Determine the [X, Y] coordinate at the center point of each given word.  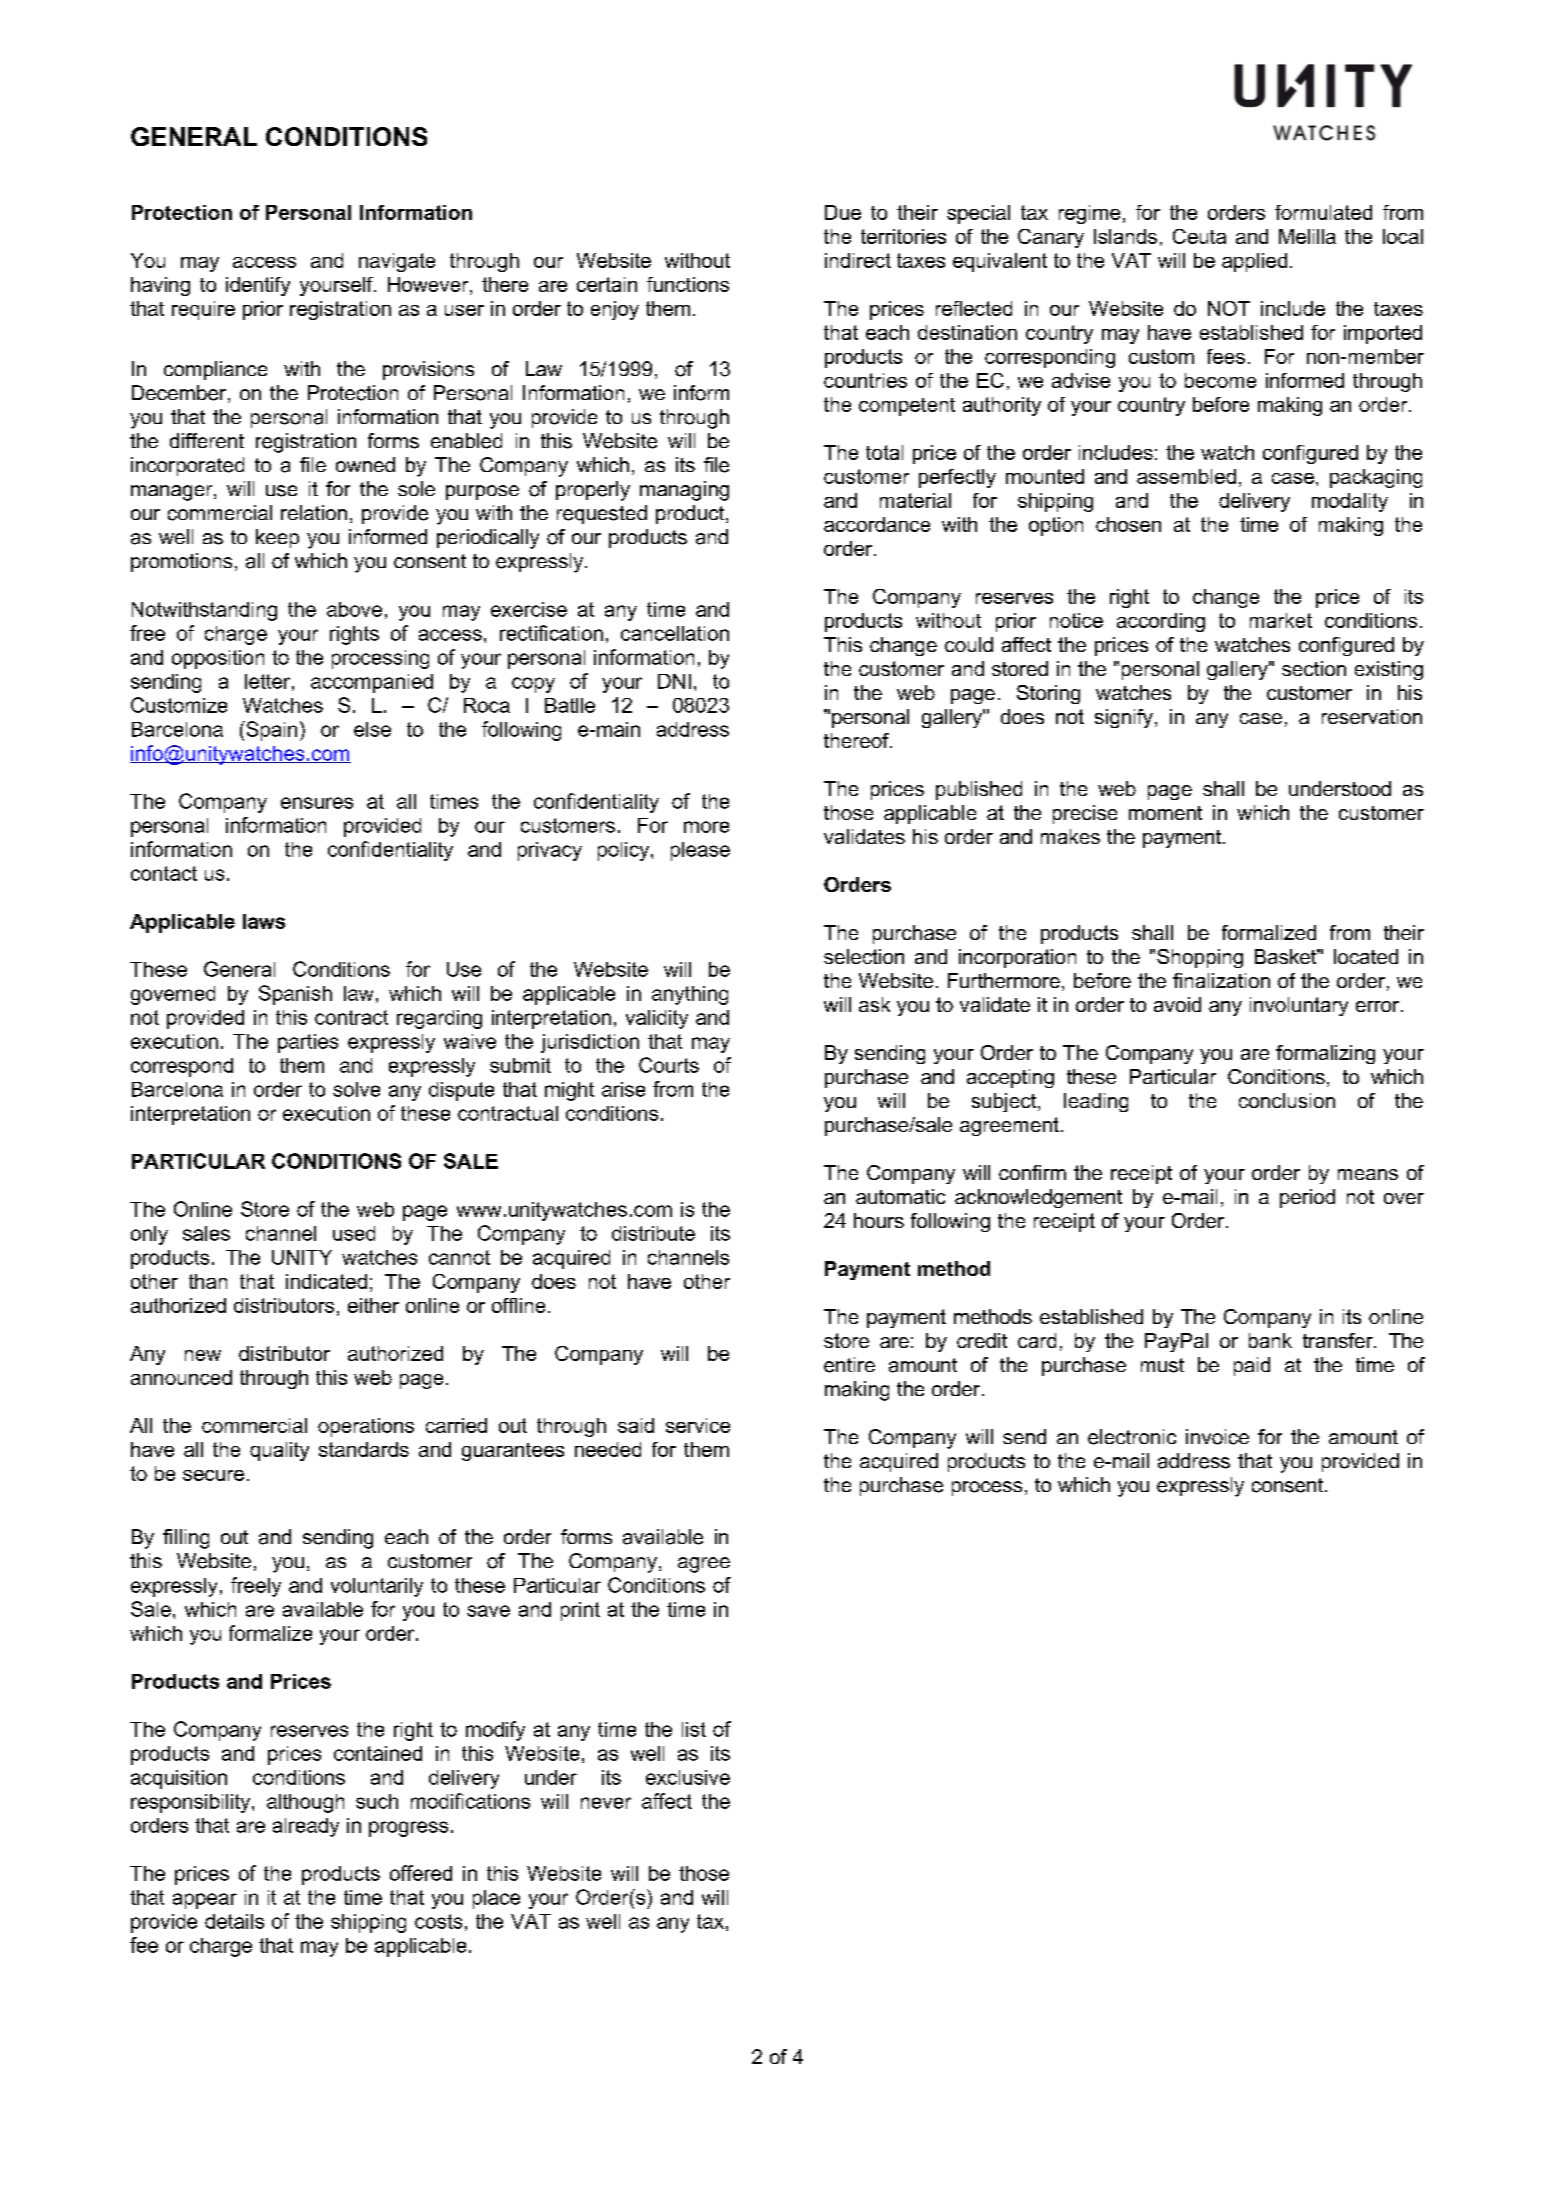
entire [849, 1365]
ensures [317, 803]
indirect [858, 260]
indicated [326, 1281]
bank [1270, 1340]
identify [258, 286]
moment [1165, 813]
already [306, 1827]
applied [1254, 262]
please [700, 851]
